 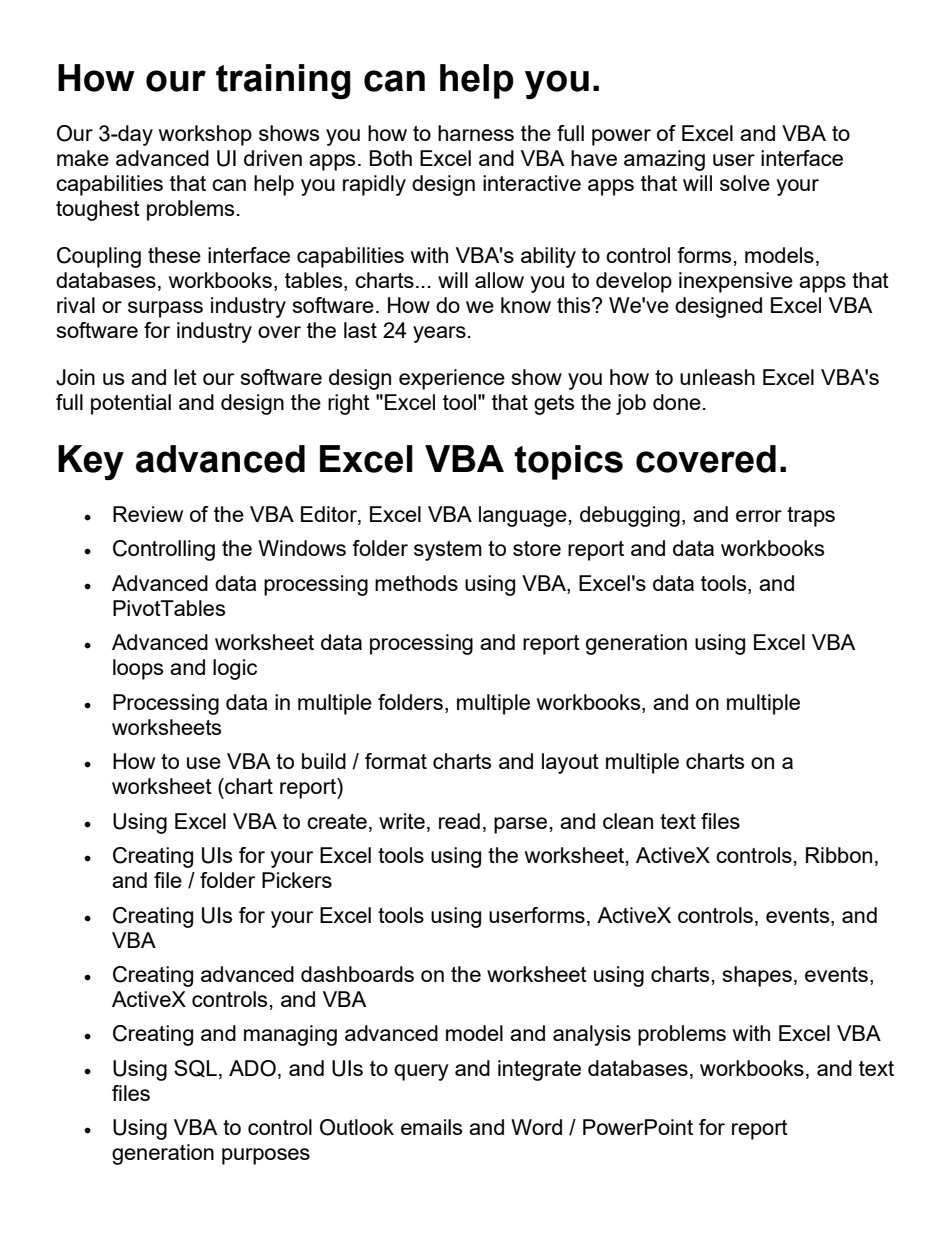 I want to click on analysis, so click(x=592, y=1035).
